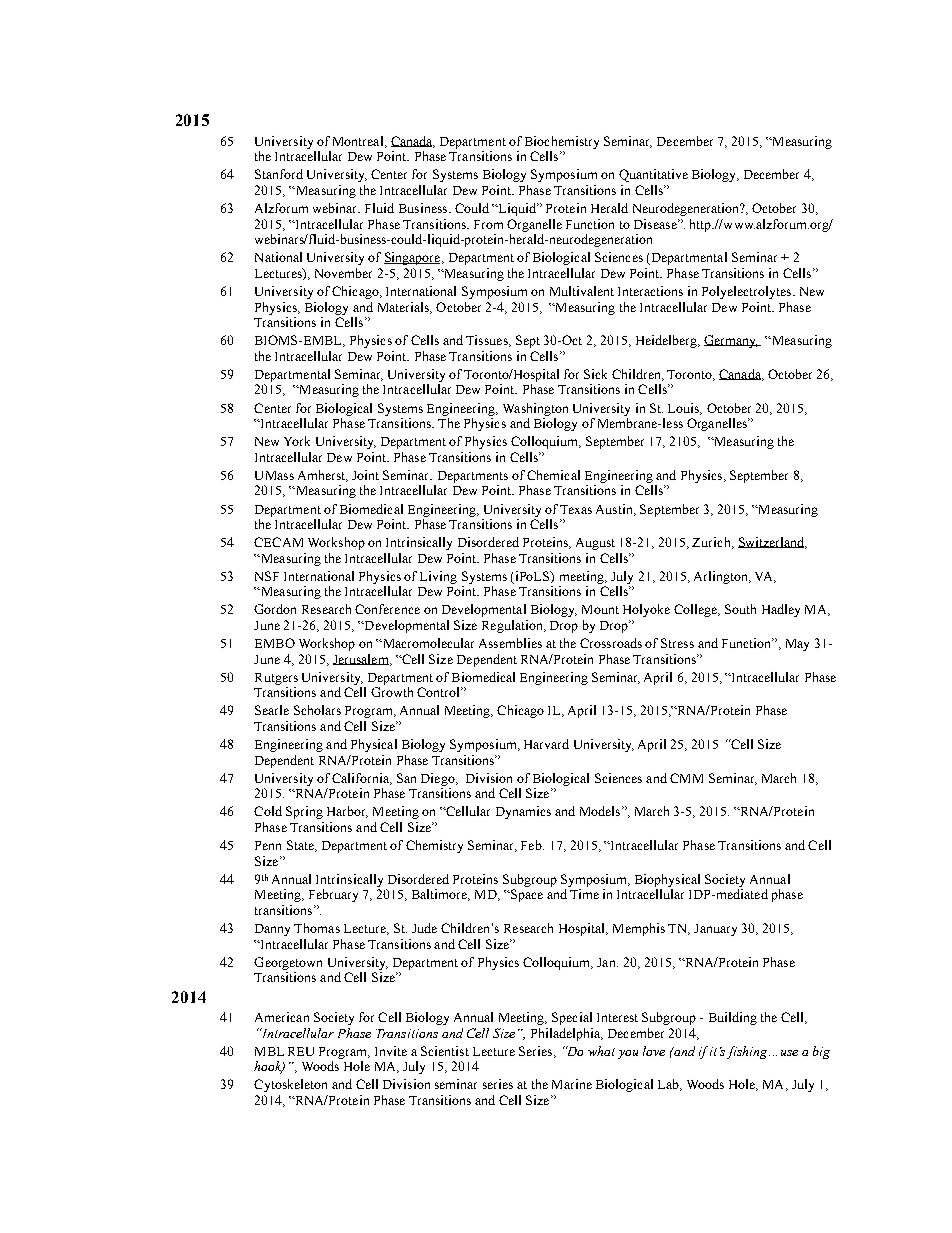 This screenshot has height=1233, width=952. I want to click on From, so click(488, 224).
